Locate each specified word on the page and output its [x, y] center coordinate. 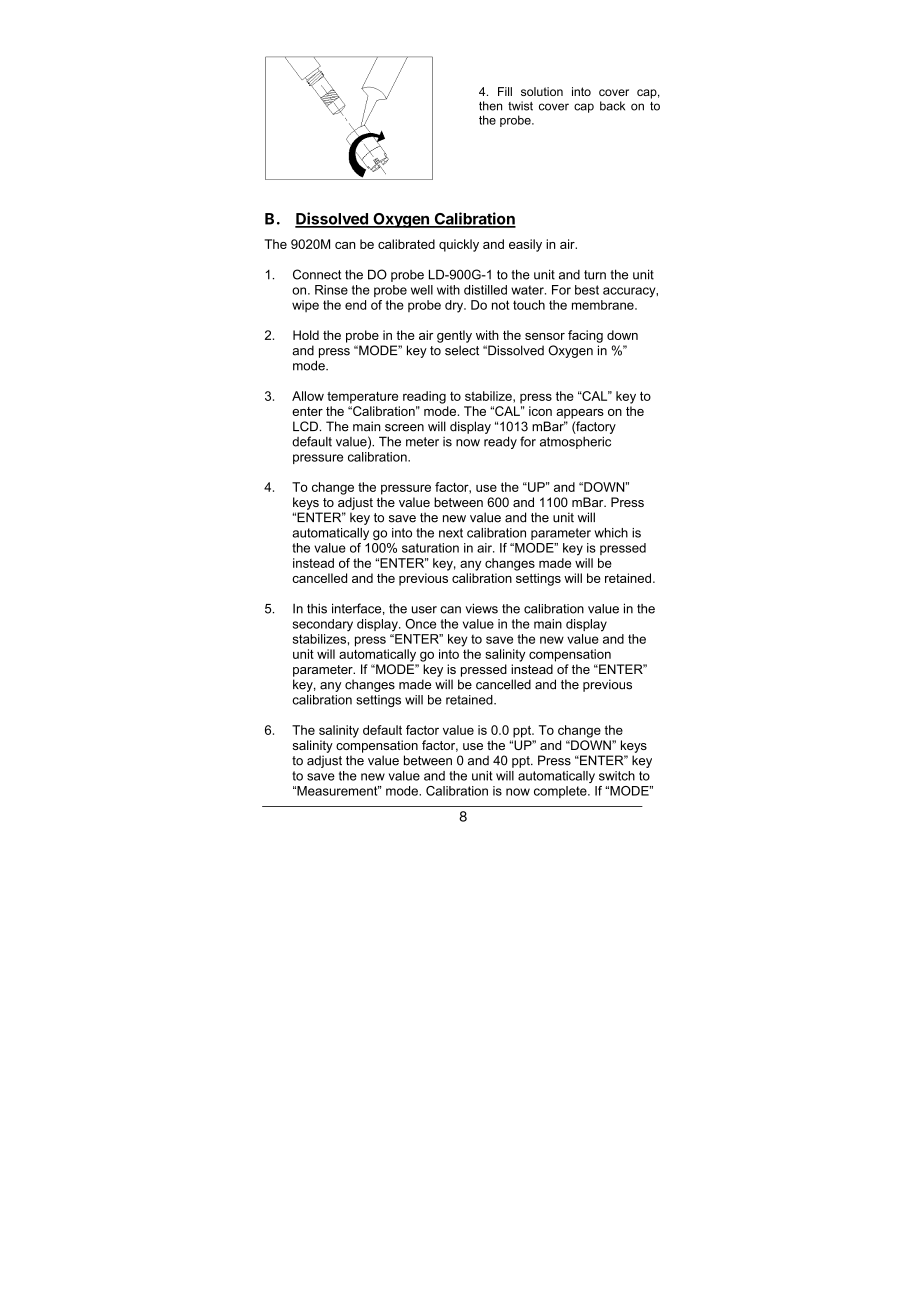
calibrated [406, 244]
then [490, 106]
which [611, 533]
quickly [459, 245]
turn [595, 275]
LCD [305, 426]
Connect [317, 274]
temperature [362, 397]
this [317, 608]
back [612, 106]
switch [617, 776]
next [451, 533]
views [481, 608]
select [462, 350]
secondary [323, 625]
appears [580, 414]
